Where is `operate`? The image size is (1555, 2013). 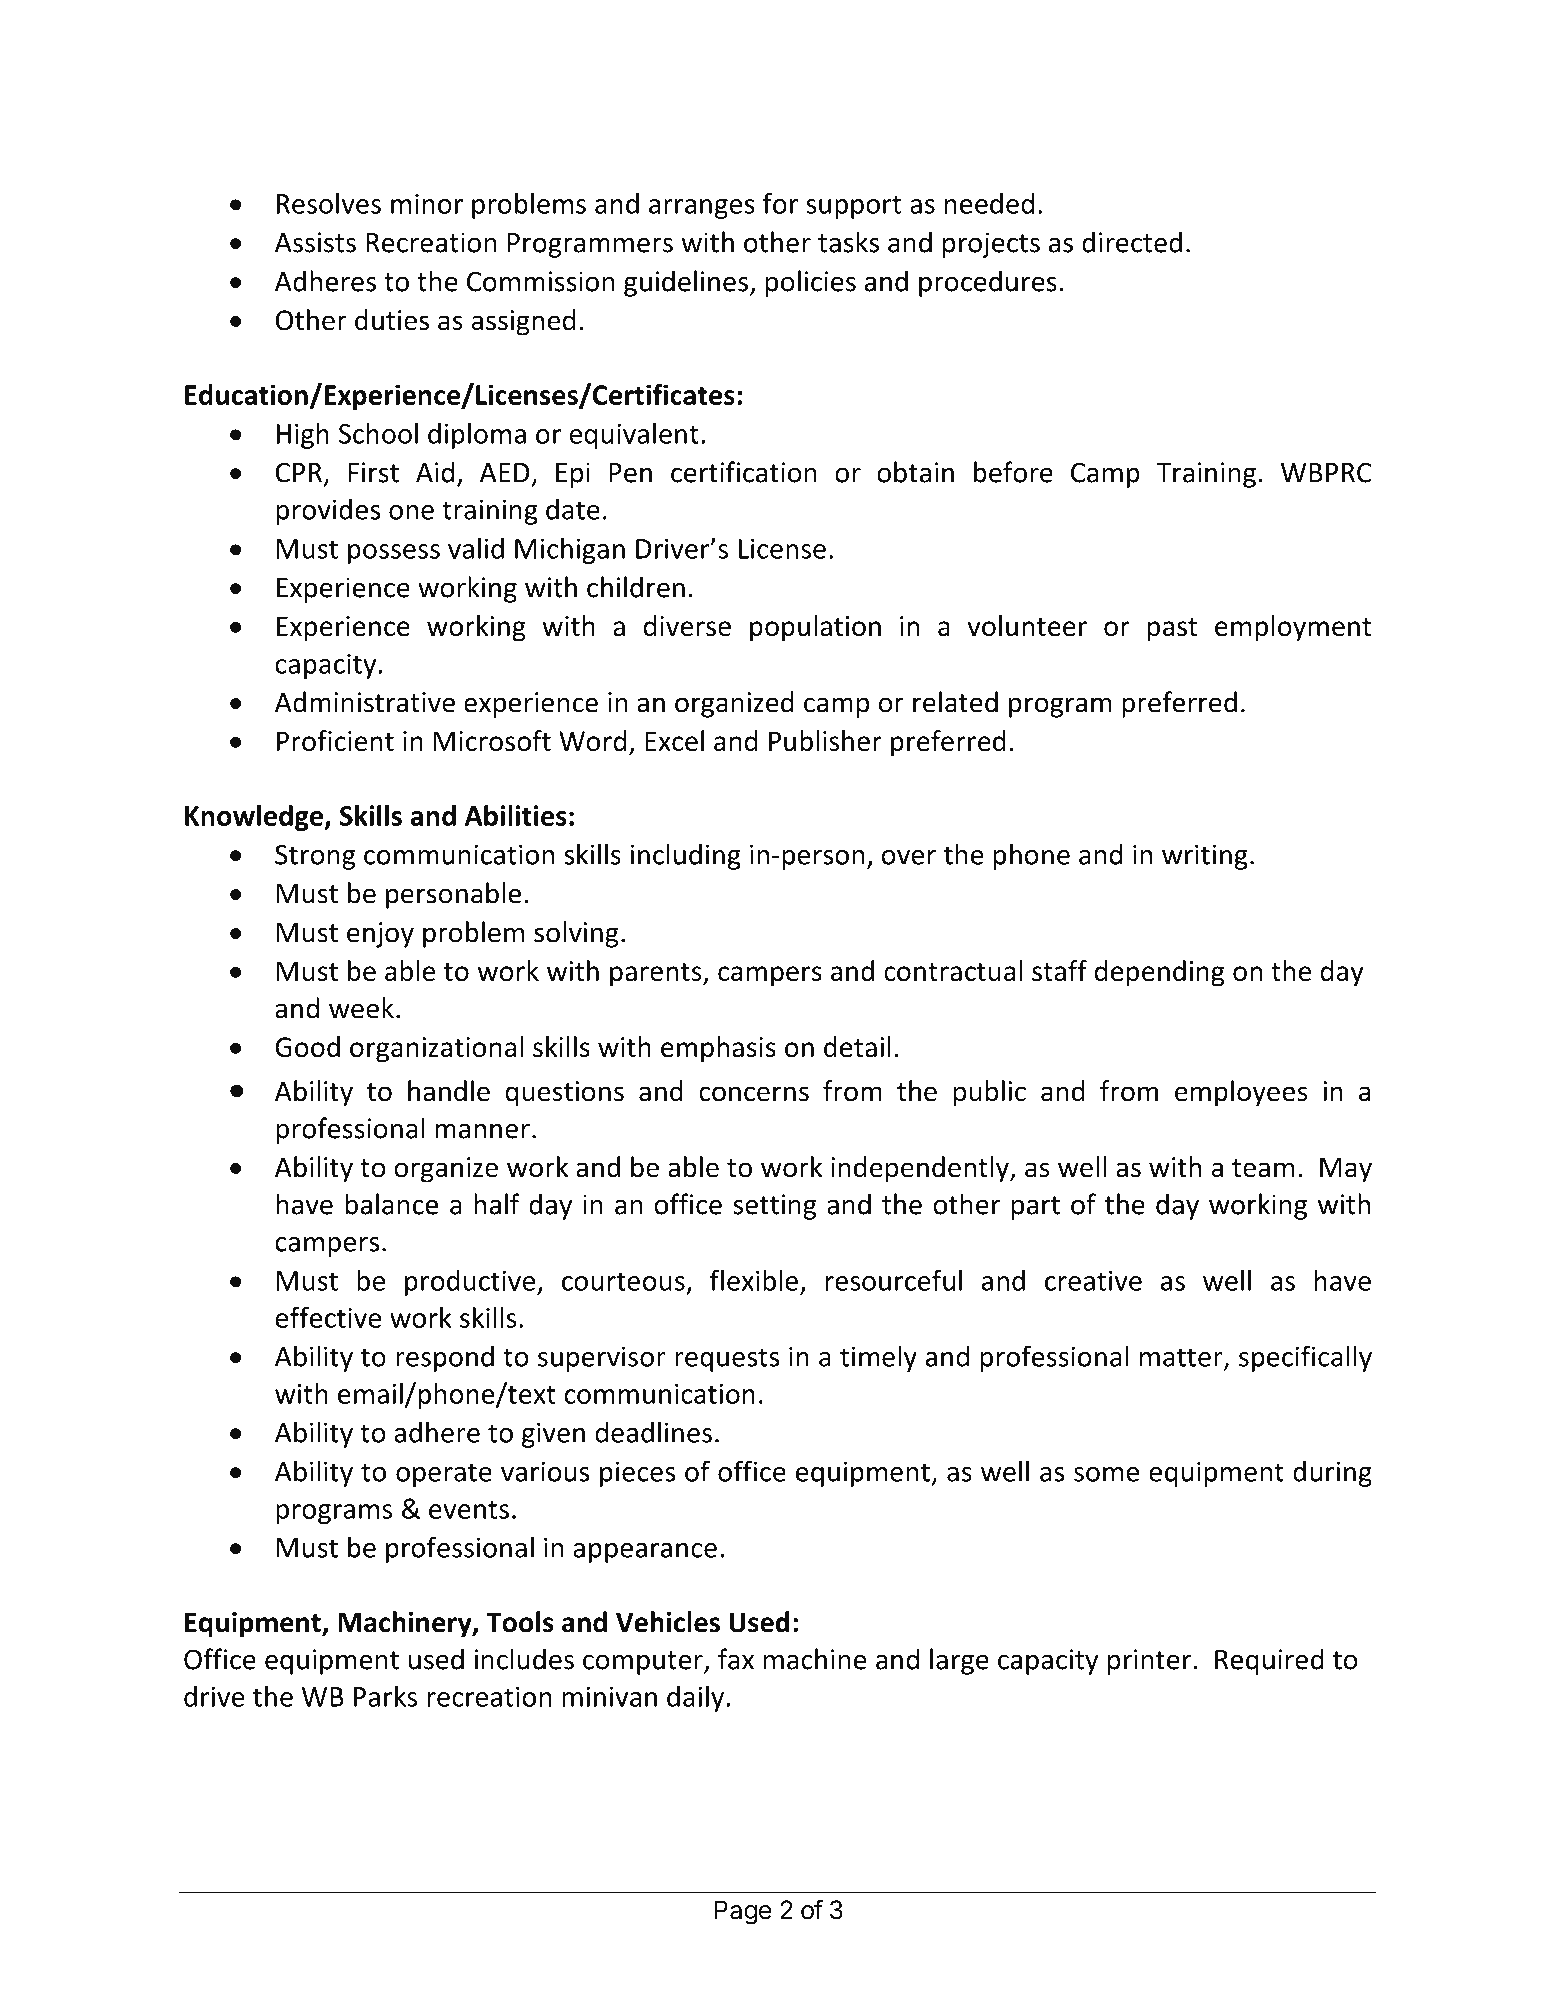
operate is located at coordinates (444, 1475).
